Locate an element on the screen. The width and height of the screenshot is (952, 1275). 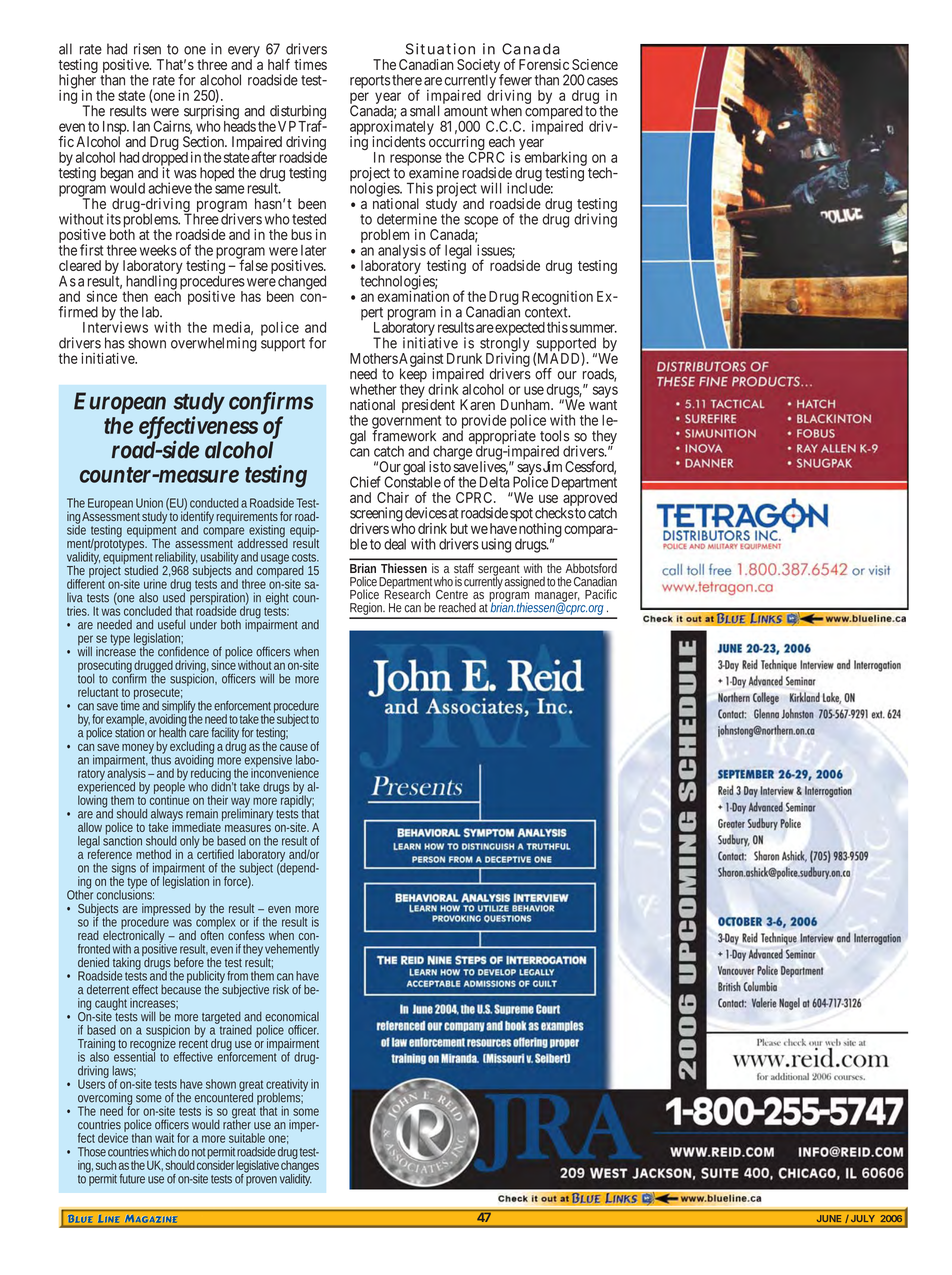
changes is located at coordinates (300, 1166).
